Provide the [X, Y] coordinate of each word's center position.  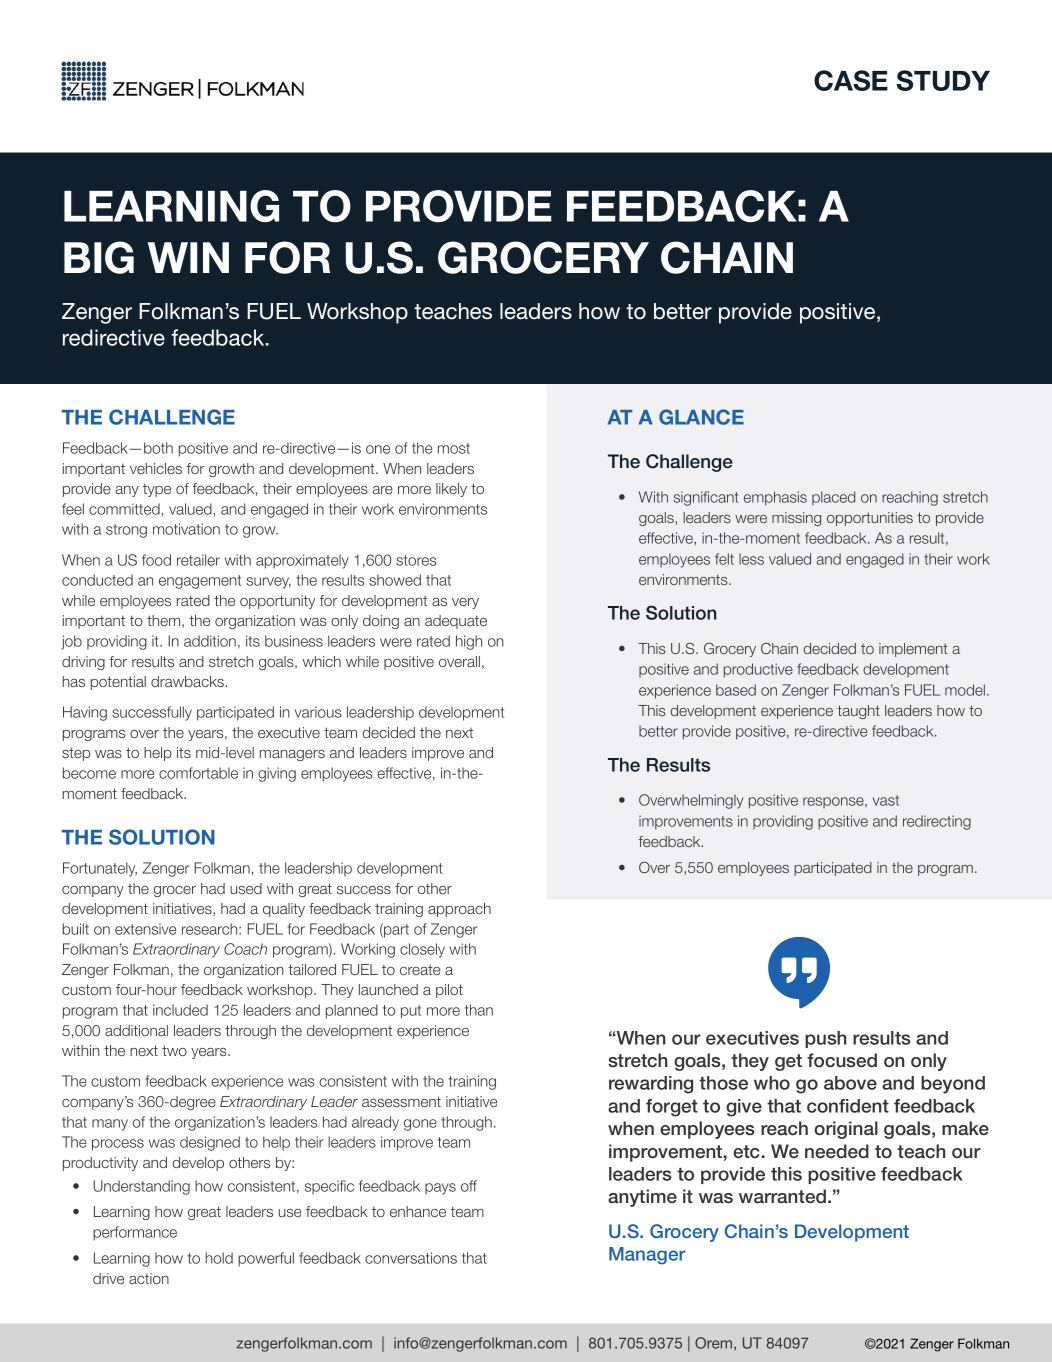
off [469, 1186]
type [157, 490]
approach [459, 910]
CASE [851, 80]
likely [451, 490]
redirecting [937, 822]
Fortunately [100, 869]
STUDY [943, 80]
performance [135, 1233]
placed [833, 498]
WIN [188, 257]
